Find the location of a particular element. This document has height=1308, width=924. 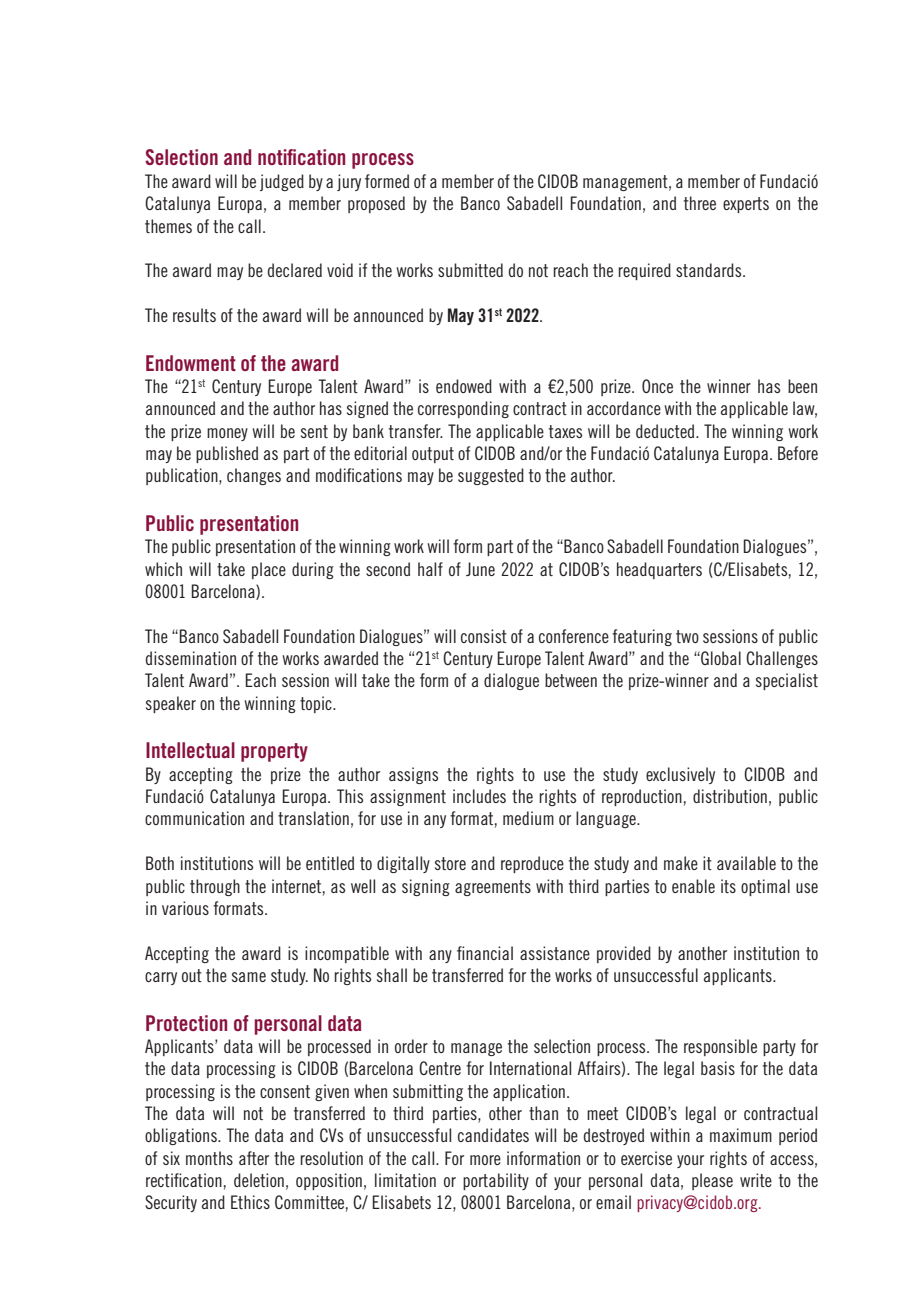

consist is located at coordinates (484, 636).
